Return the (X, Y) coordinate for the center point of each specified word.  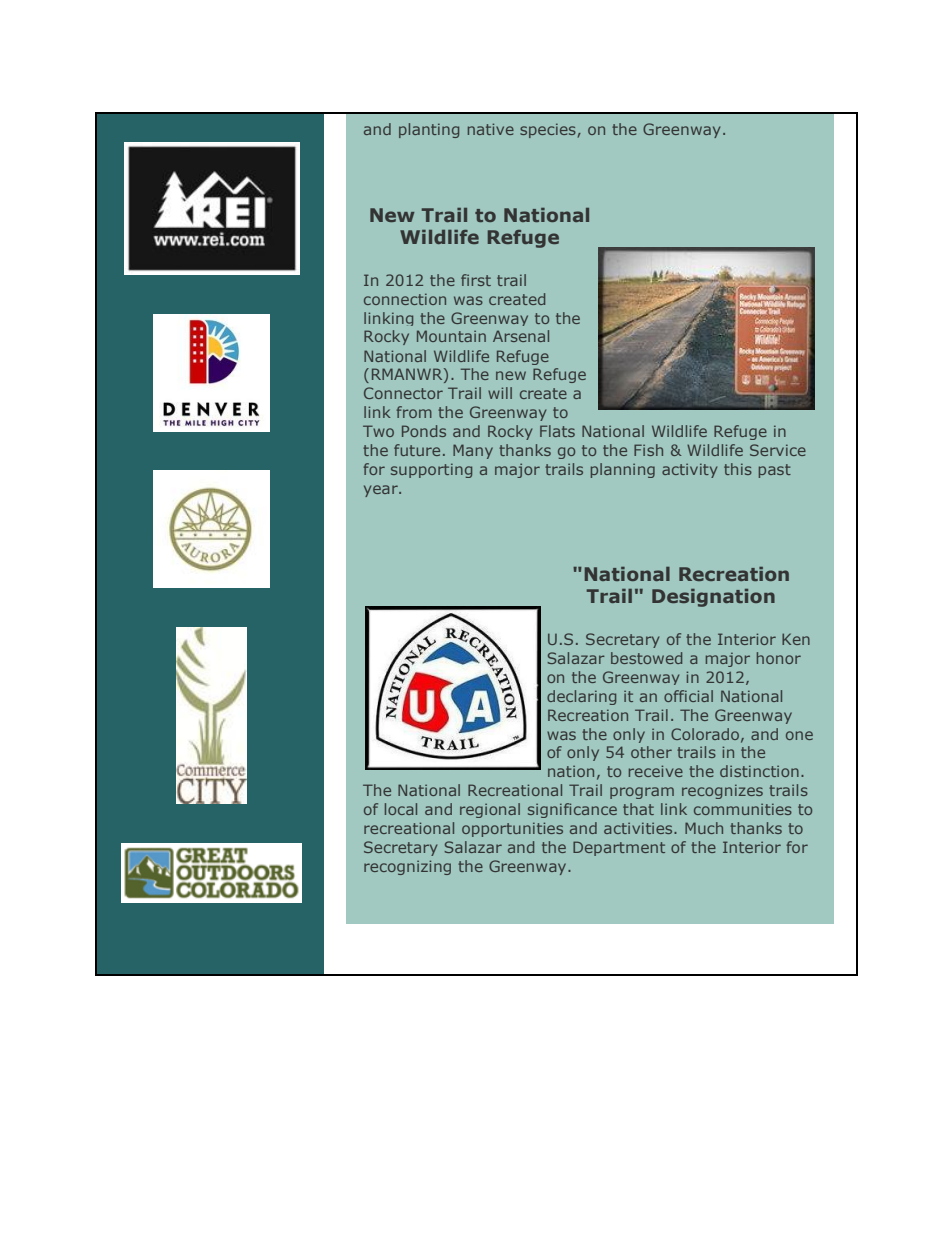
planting (429, 130)
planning (623, 470)
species (548, 130)
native (491, 129)
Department (619, 848)
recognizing (407, 867)
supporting (431, 470)
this (738, 469)
